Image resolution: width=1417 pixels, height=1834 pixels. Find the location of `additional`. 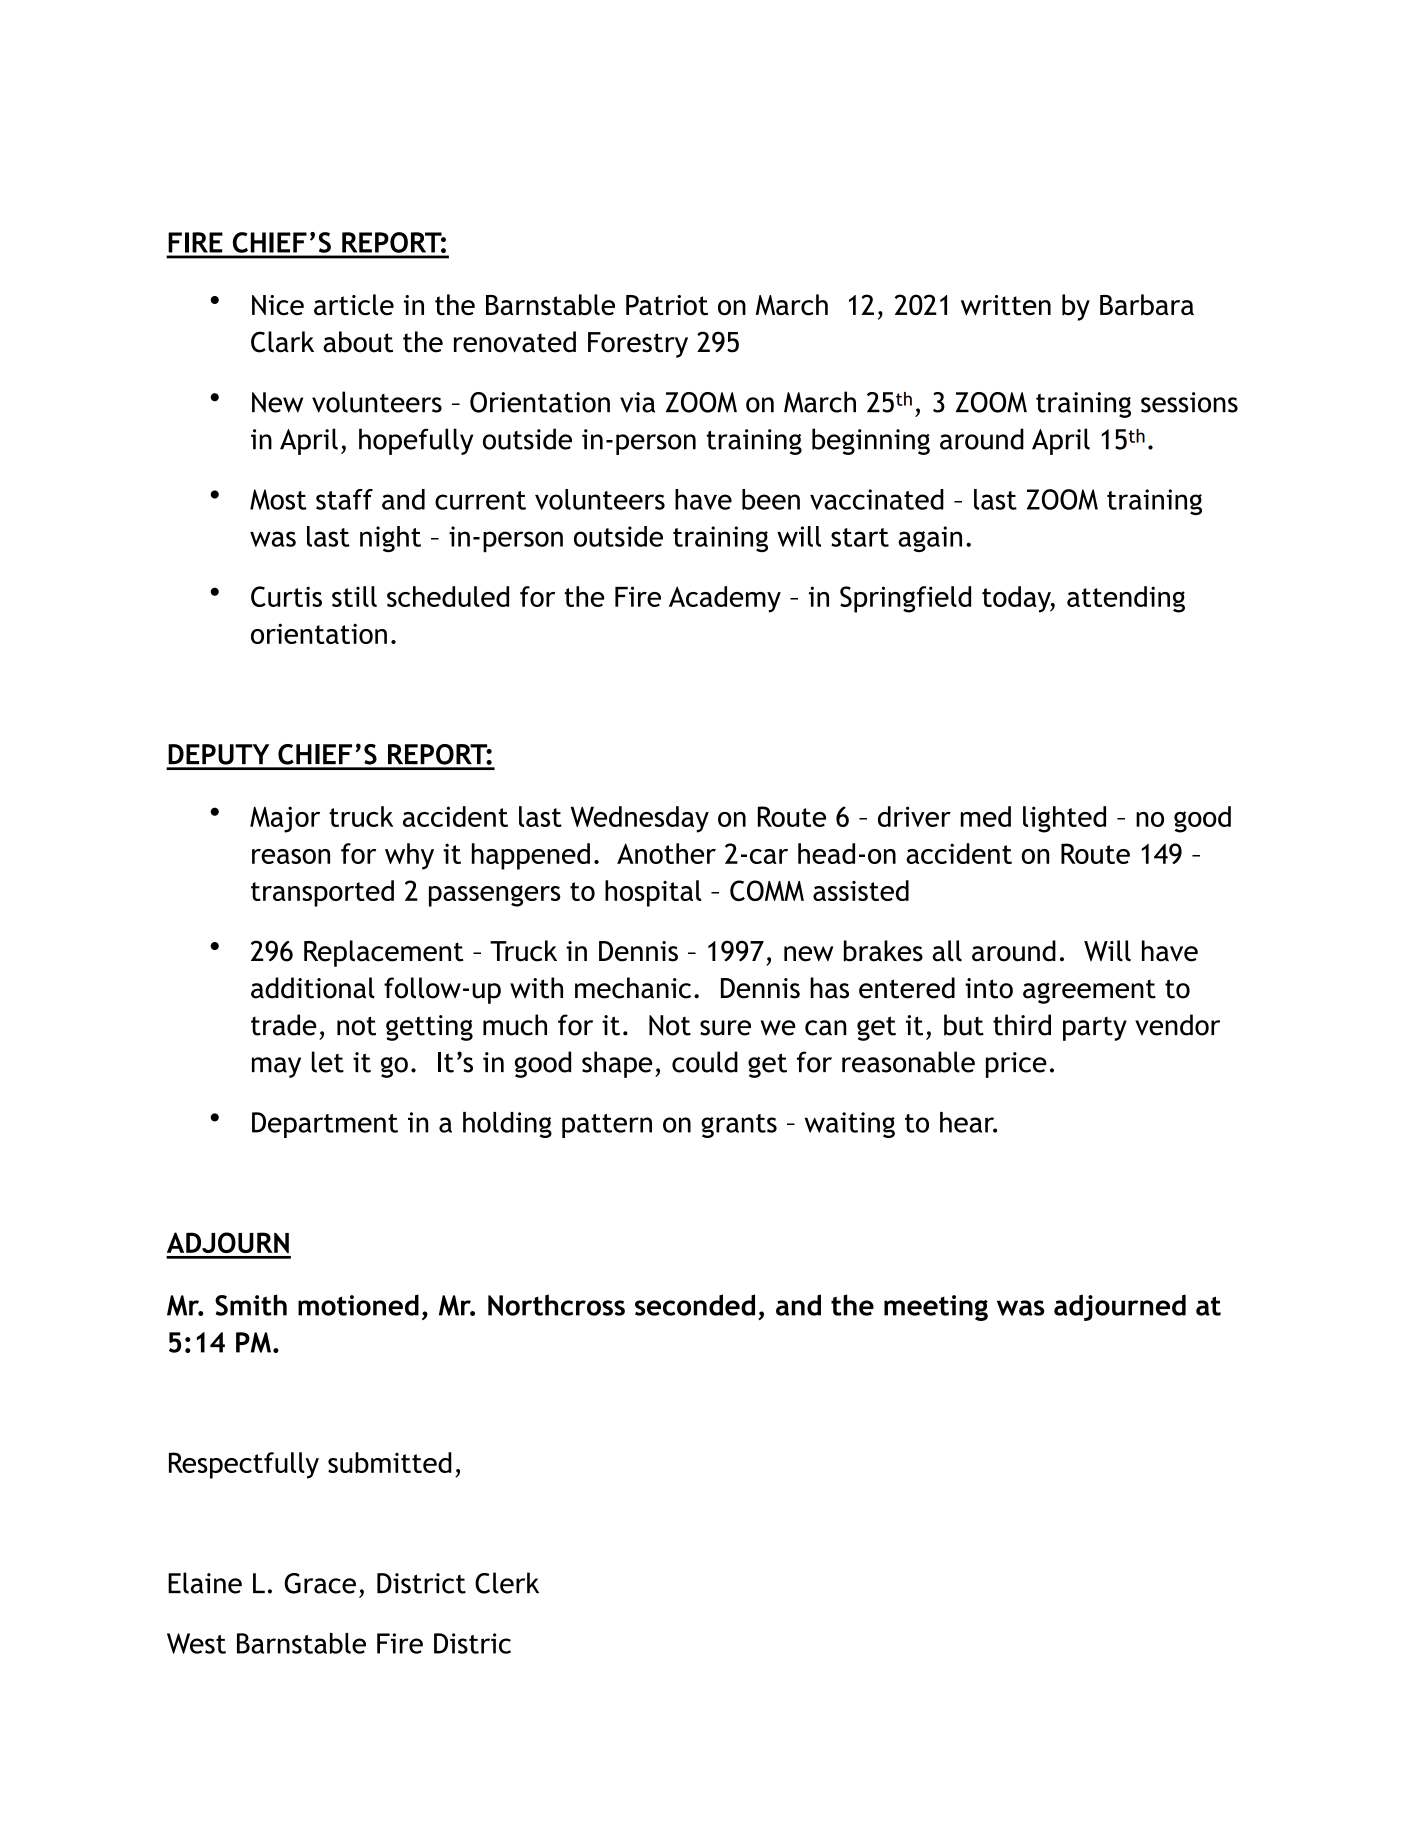

additional is located at coordinates (313, 988).
